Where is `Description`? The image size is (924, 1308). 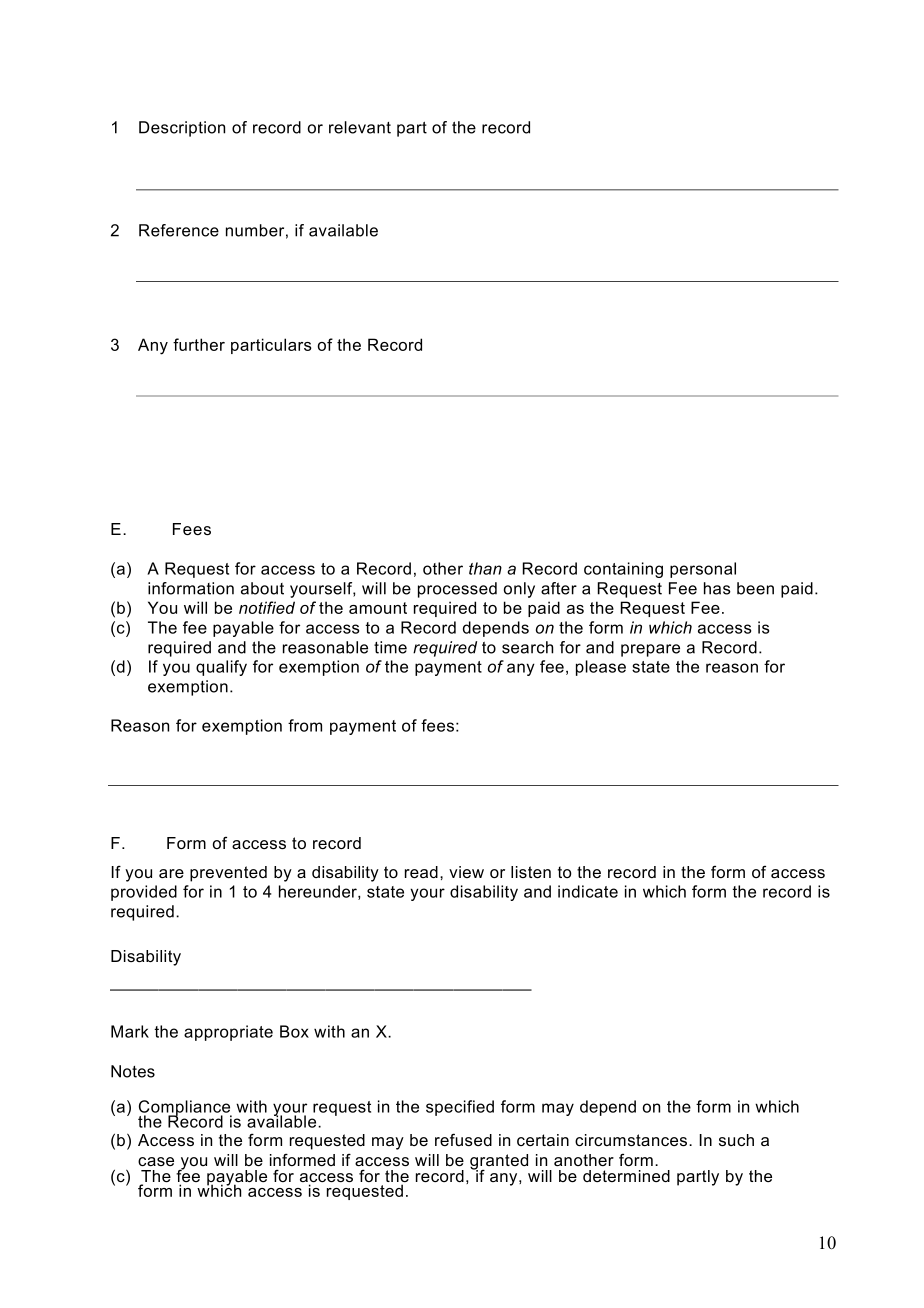 Description is located at coordinates (182, 129).
